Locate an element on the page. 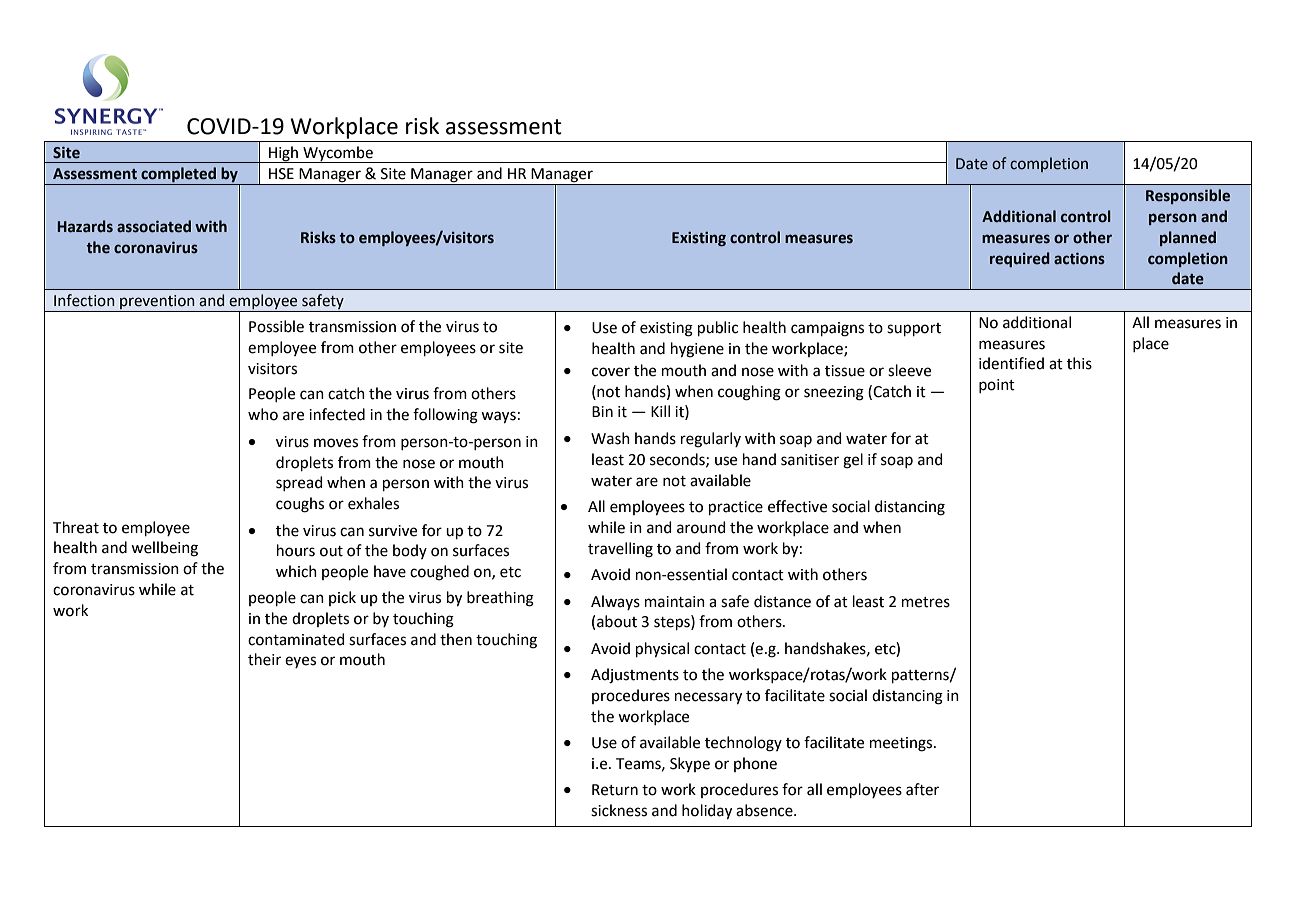 The image size is (1308, 924). which is located at coordinates (296, 571).
